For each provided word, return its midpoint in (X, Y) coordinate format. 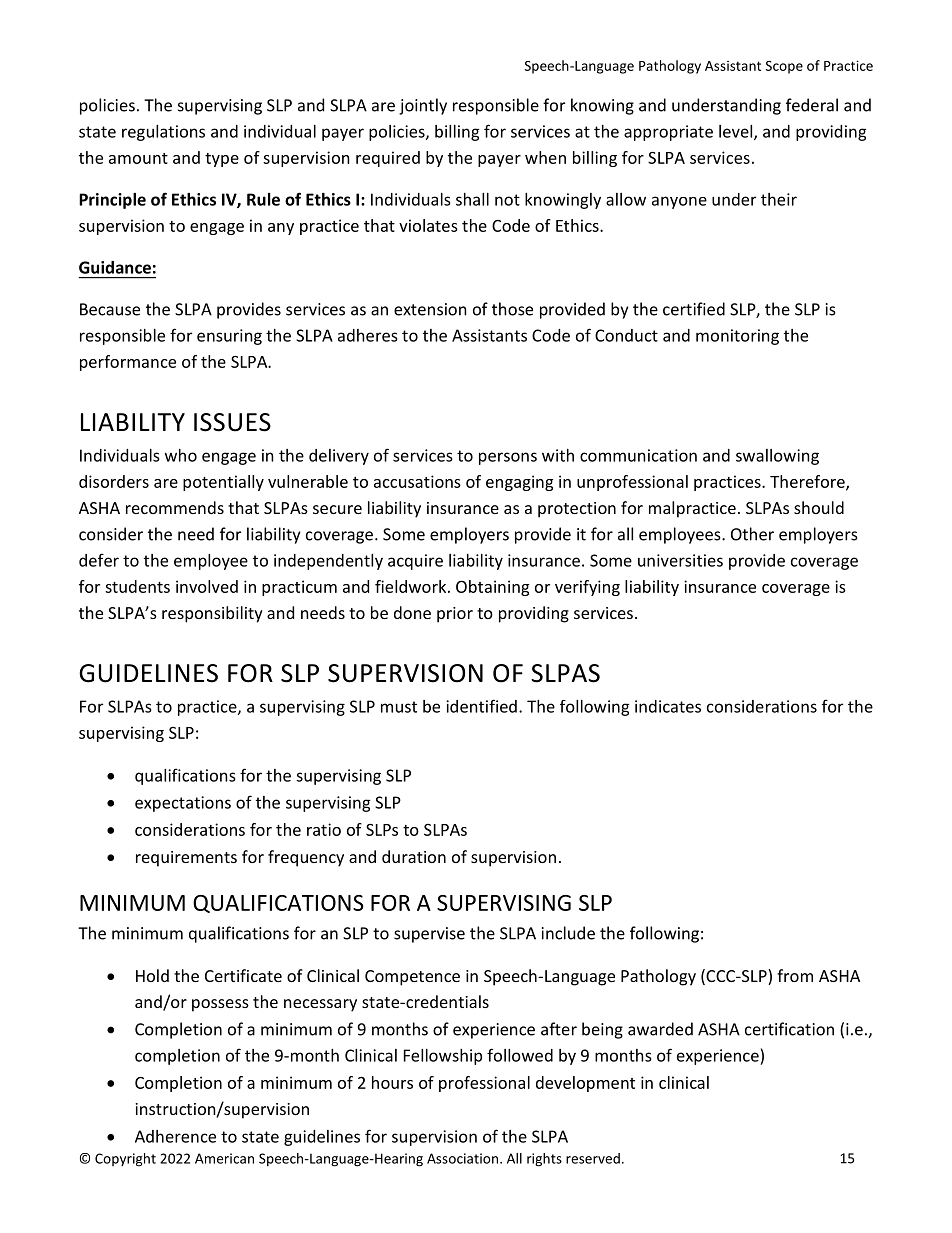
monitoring (737, 337)
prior (455, 615)
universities (680, 560)
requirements (186, 859)
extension (430, 309)
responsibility (212, 614)
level (737, 132)
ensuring (229, 337)
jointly (423, 106)
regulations (163, 133)
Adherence (175, 1136)
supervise (429, 935)
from (795, 975)
